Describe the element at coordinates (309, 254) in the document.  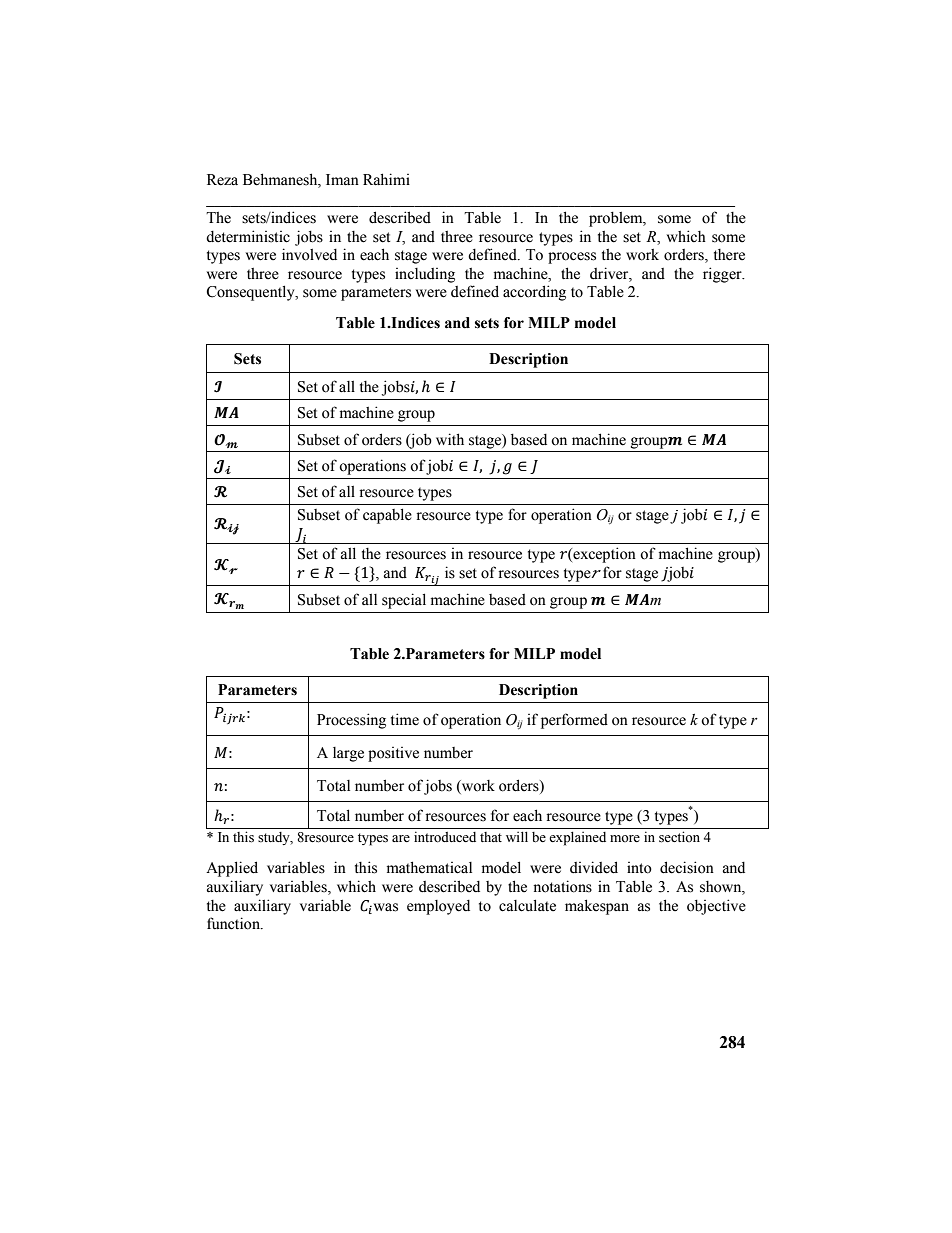
I see `involved` at that location.
